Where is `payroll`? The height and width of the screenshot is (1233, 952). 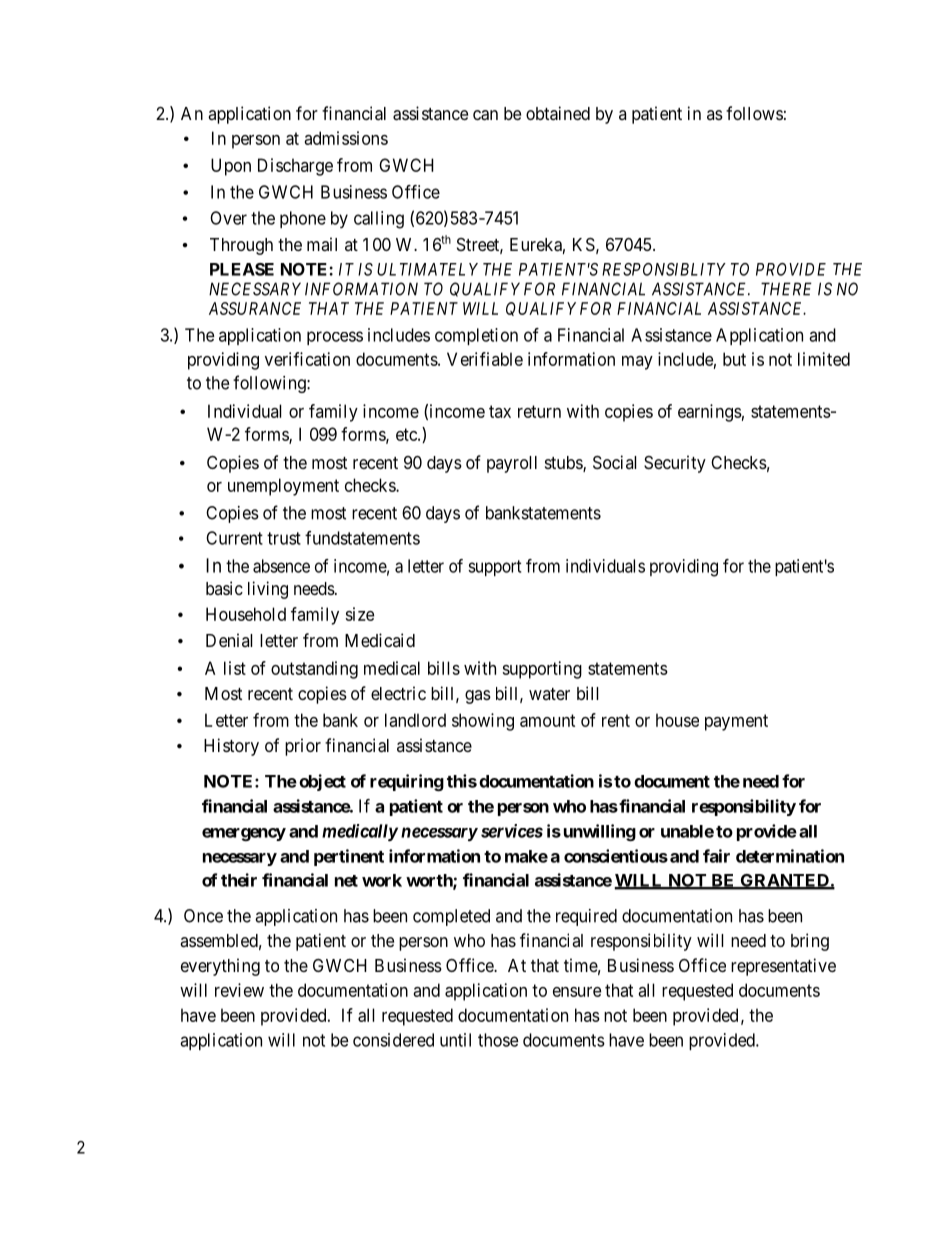 payroll is located at coordinates (512, 464).
